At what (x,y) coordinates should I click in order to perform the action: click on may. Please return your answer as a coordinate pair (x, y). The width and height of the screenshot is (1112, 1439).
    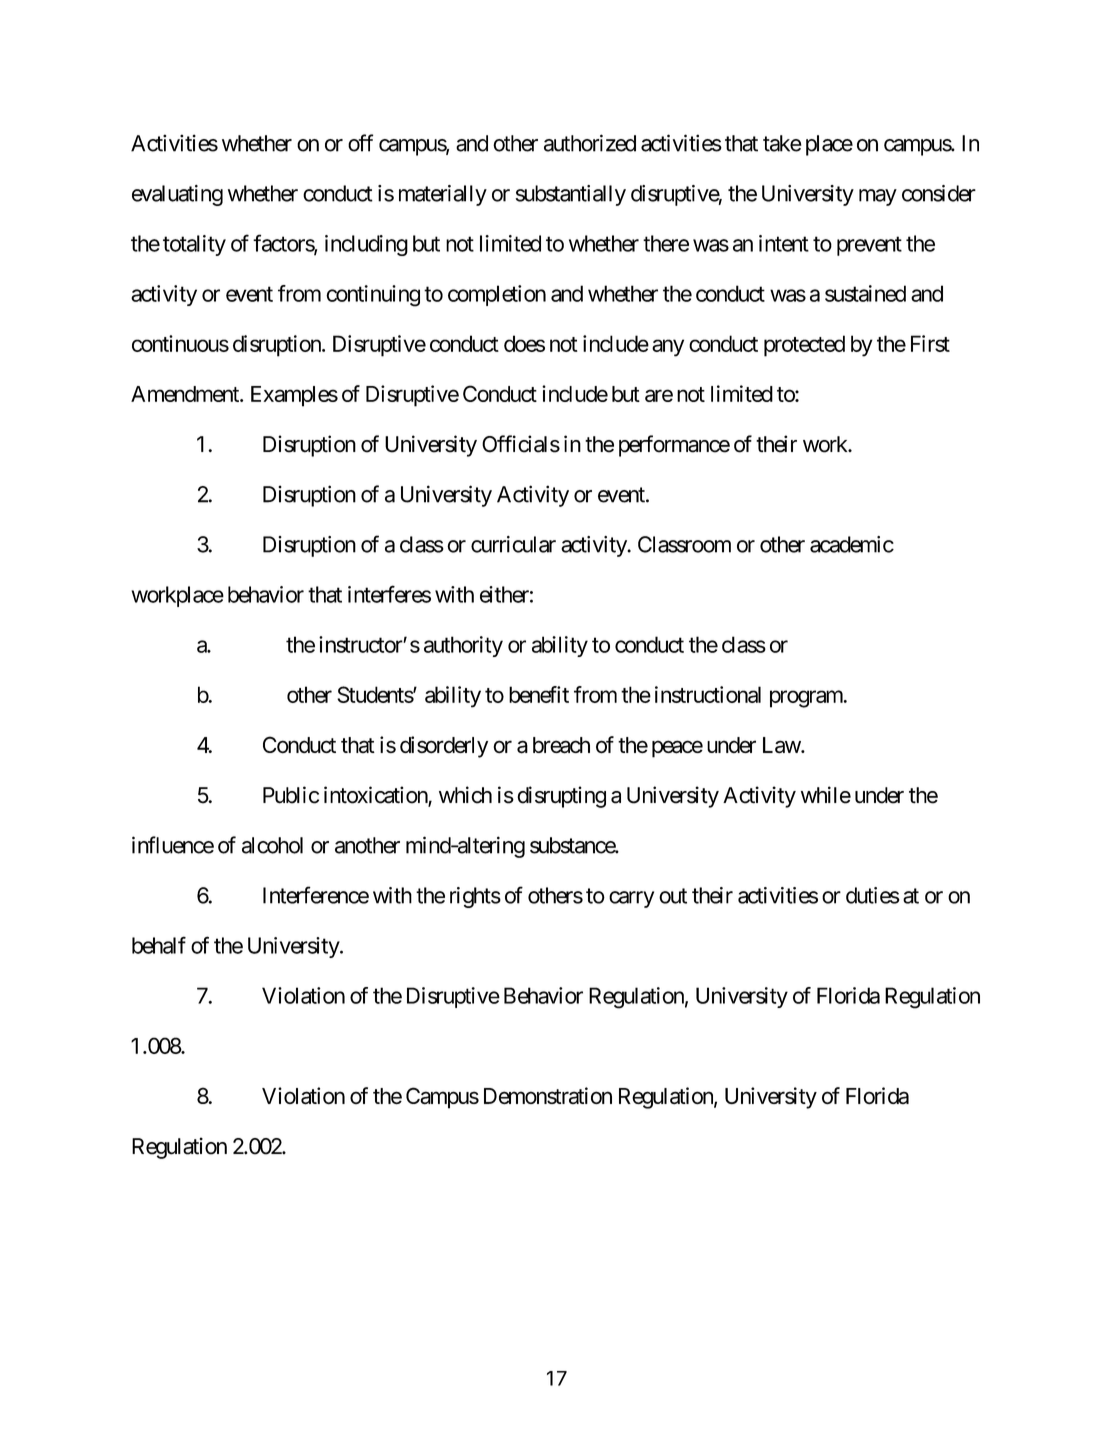
    Looking at the image, I should click on (878, 197).
